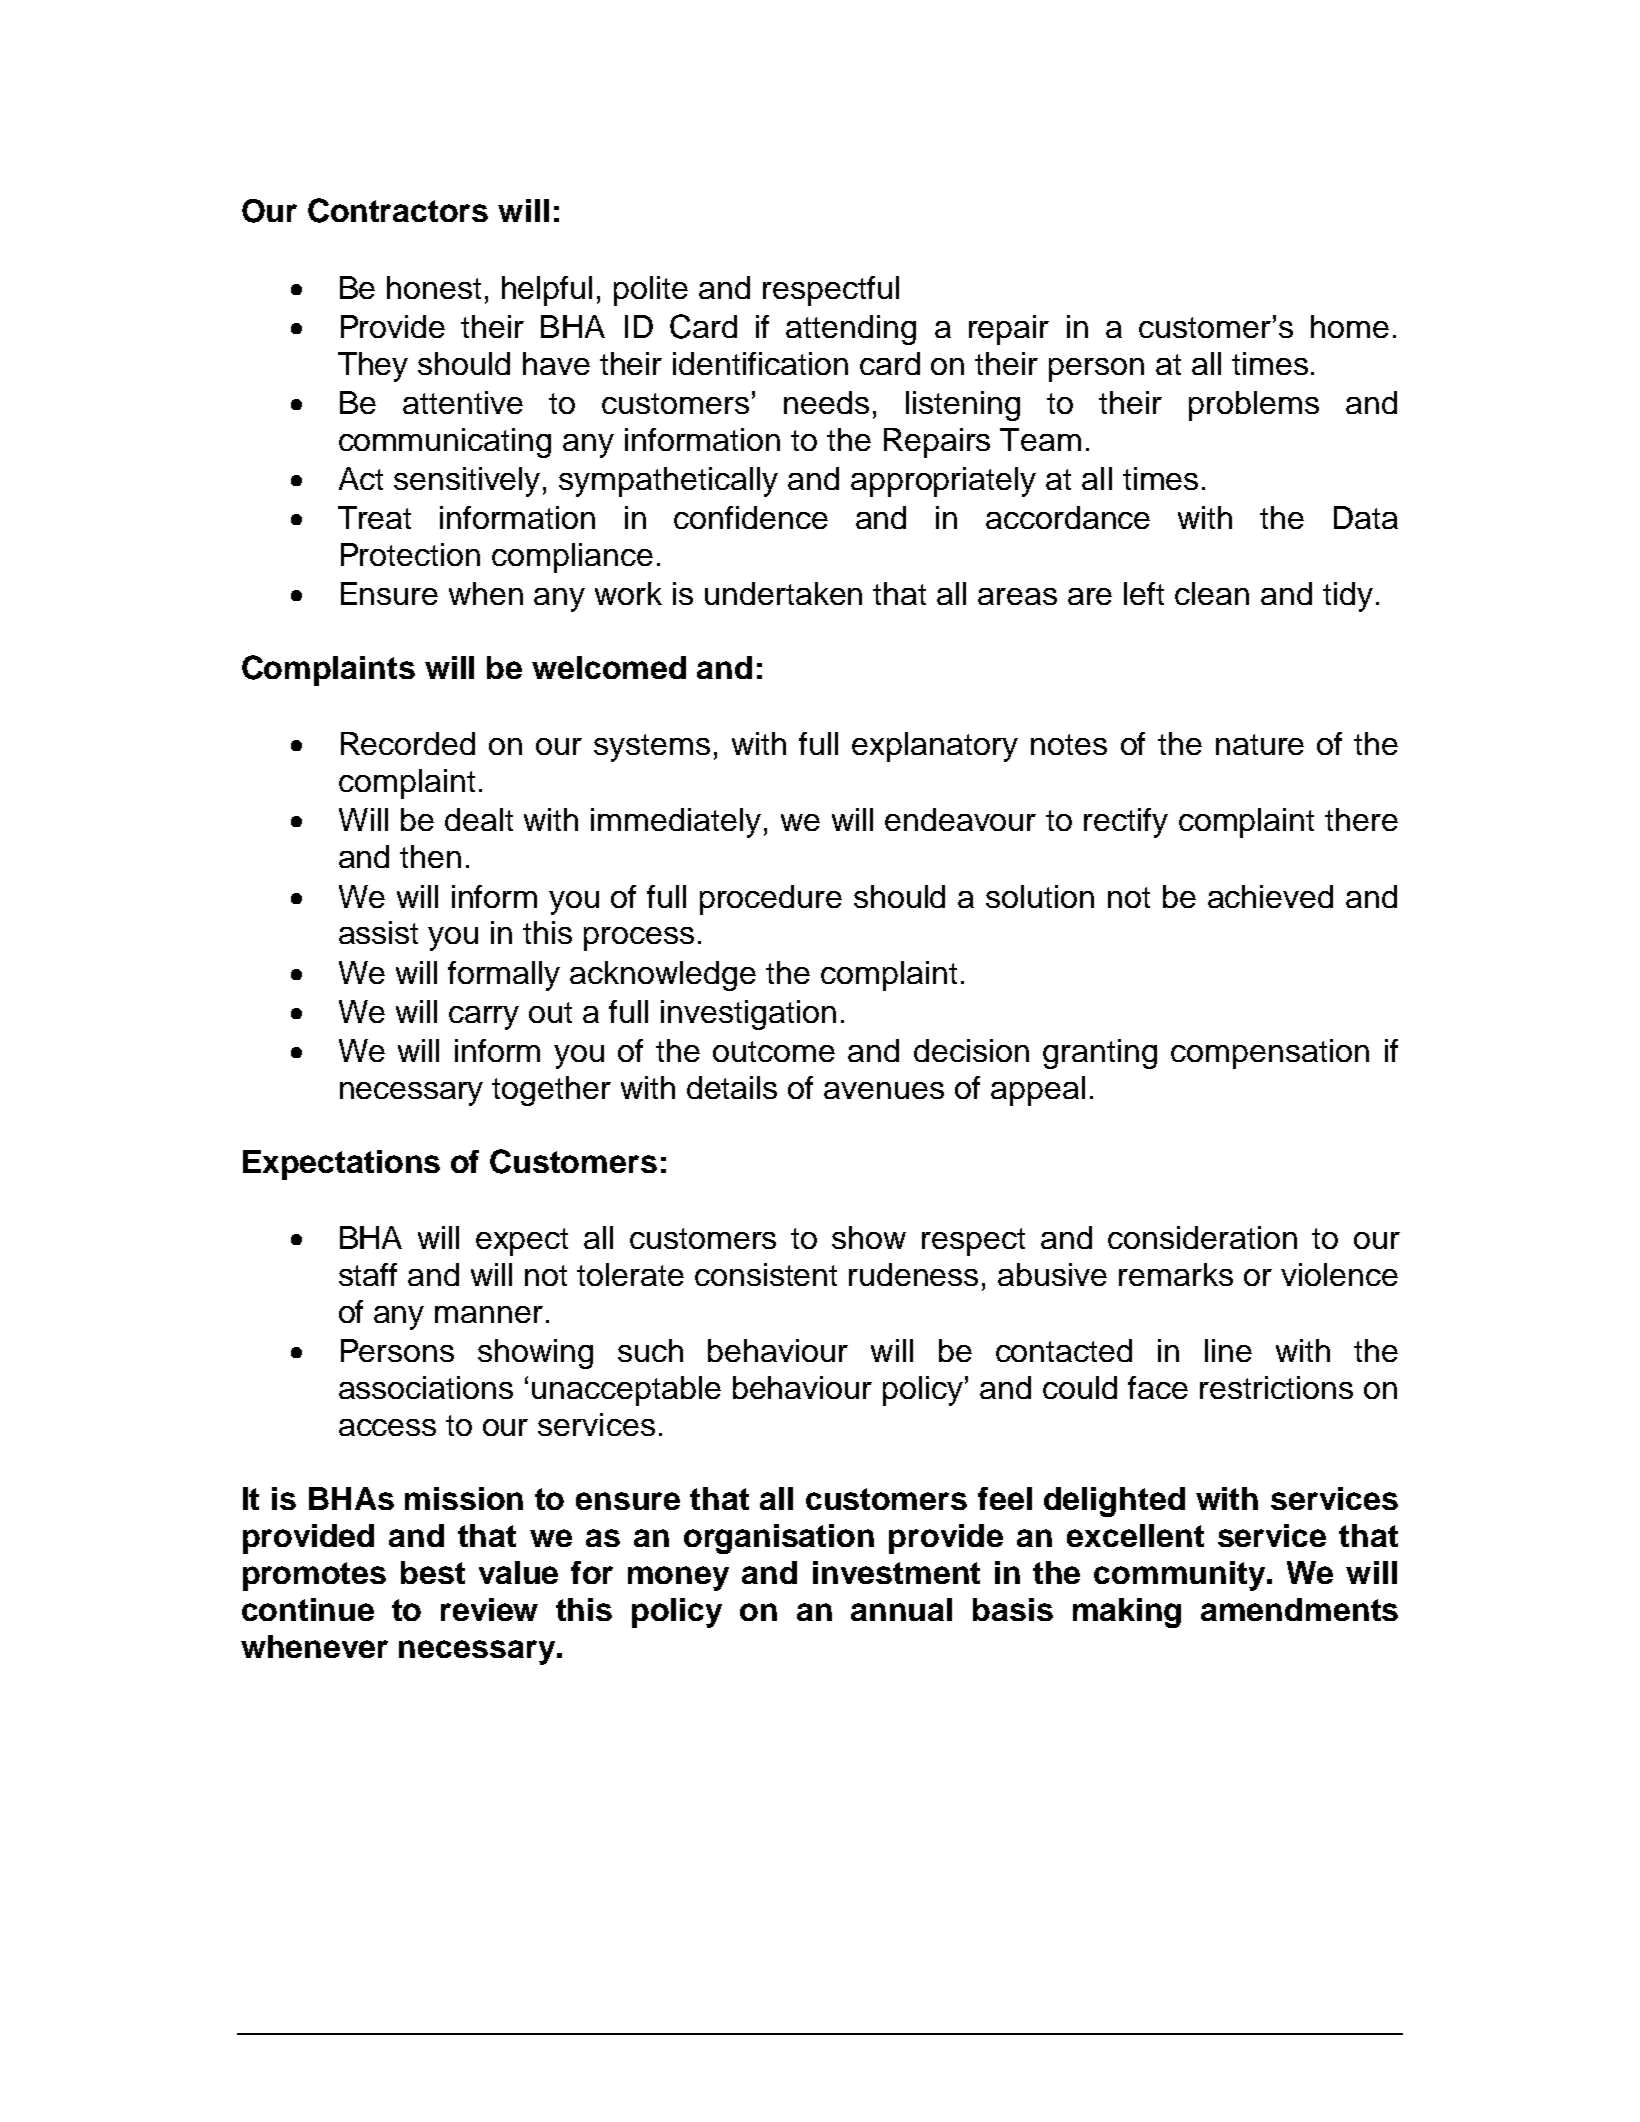 The image size is (1640, 2122). I want to click on best, so click(433, 1572).
